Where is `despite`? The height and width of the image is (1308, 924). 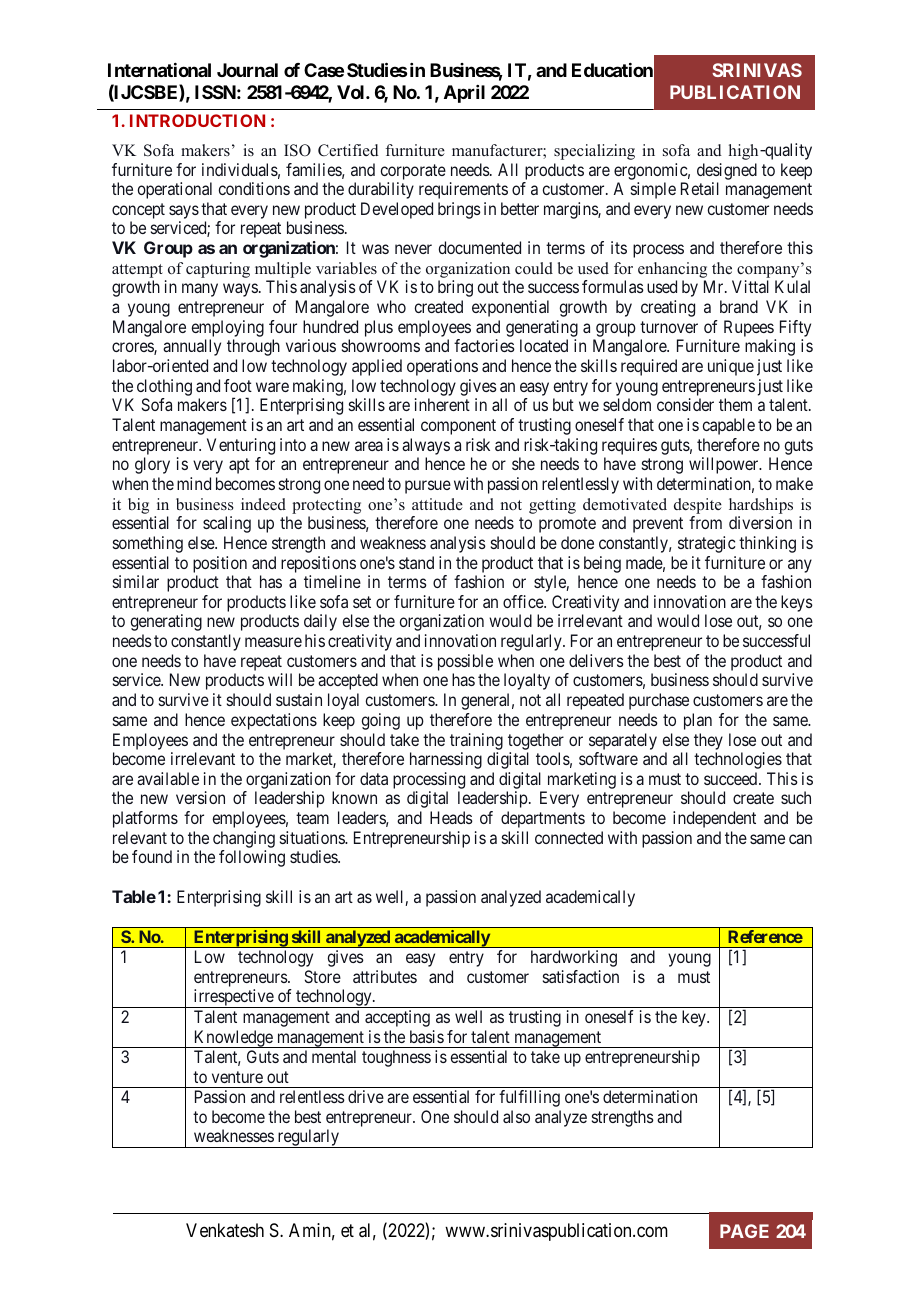
despite is located at coordinates (698, 506).
